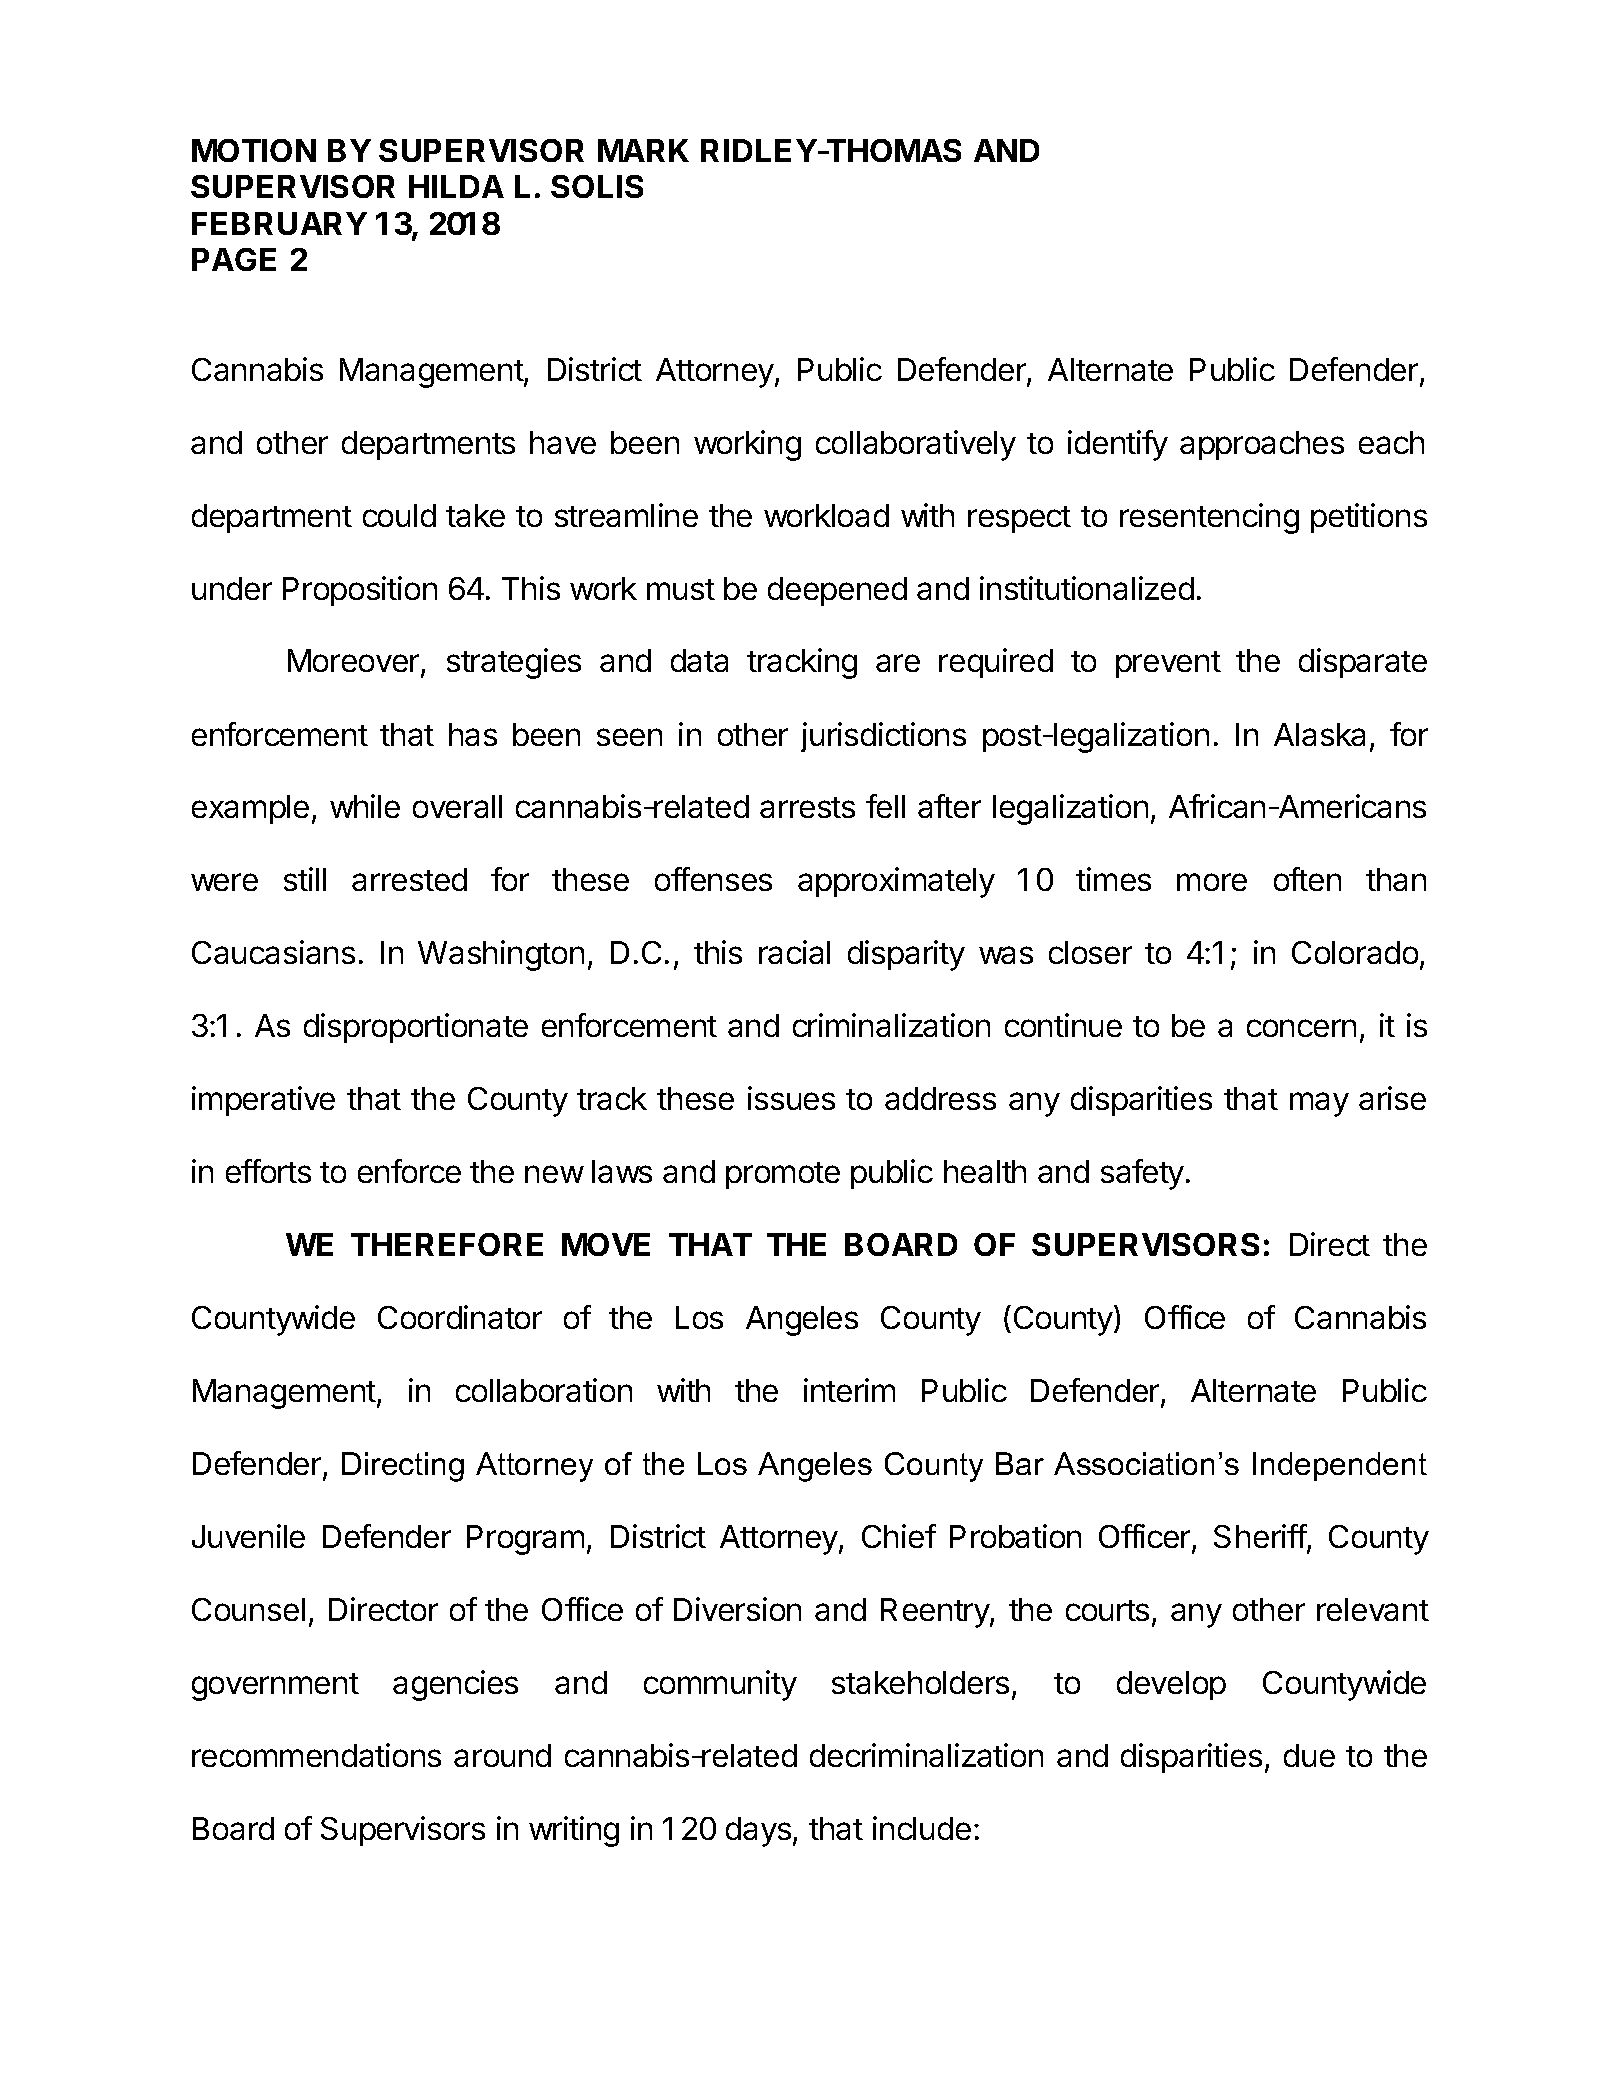 The height and width of the document is (2093, 1618). What do you see at coordinates (883, 737) in the document?
I see `jurisdictions` at bounding box center [883, 737].
